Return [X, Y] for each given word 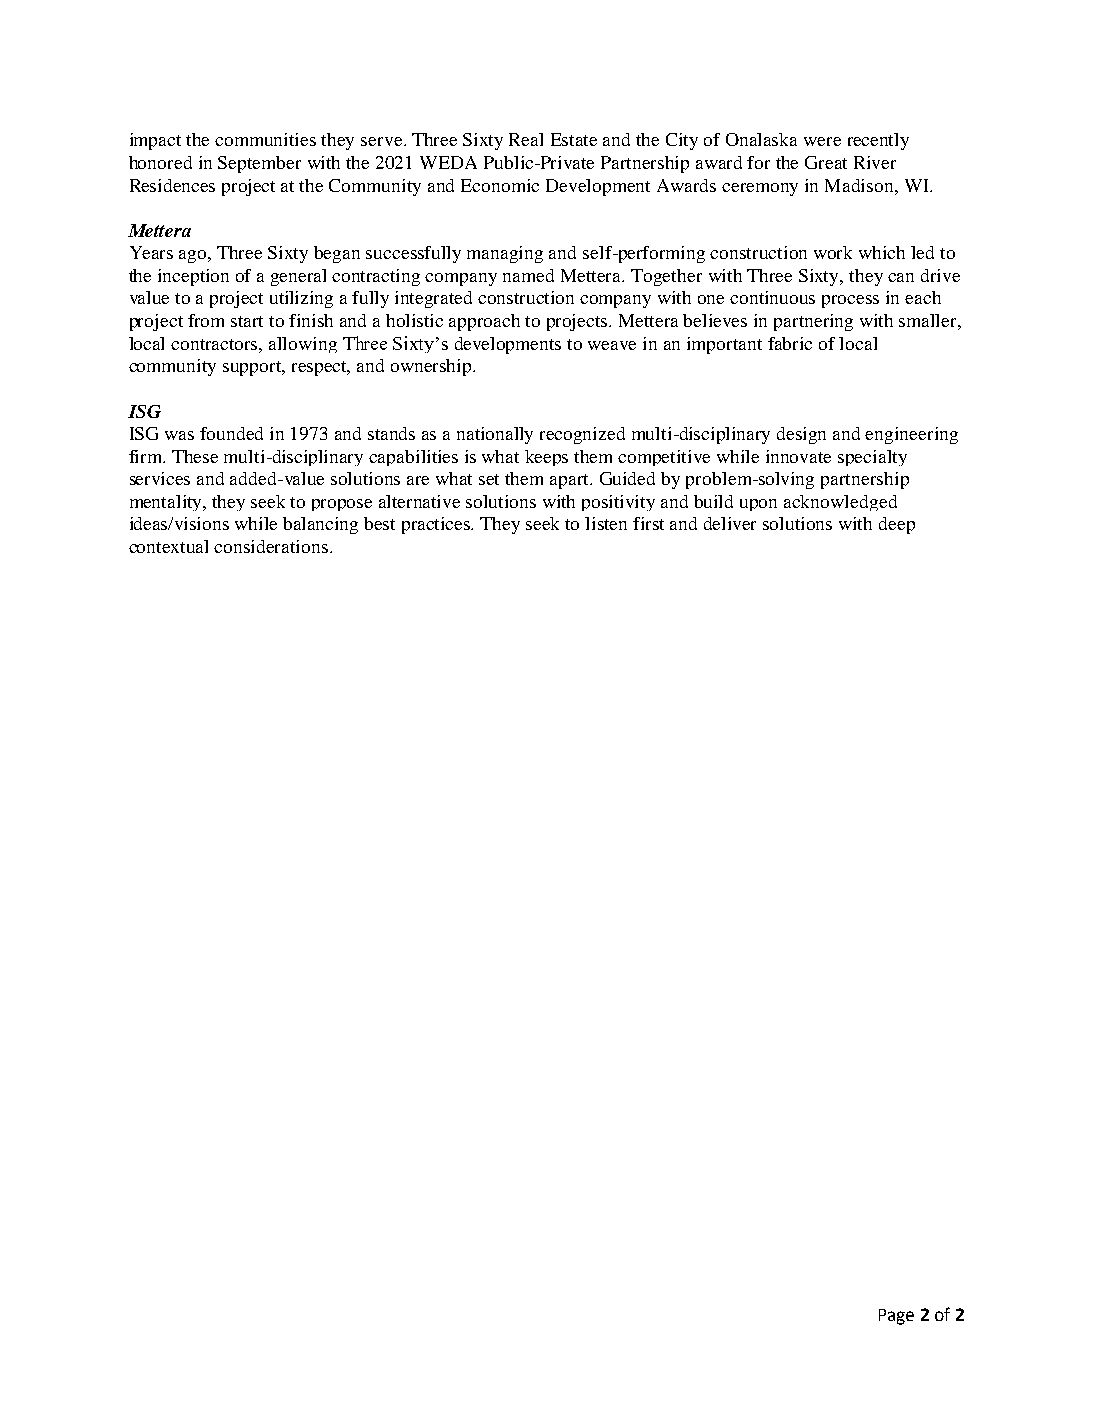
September [259, 164]
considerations [272, 546]
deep [897, 525]
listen [606, 523]
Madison [860, 185]
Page [896, 1317]
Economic [500, 185]
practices [437, 525]
